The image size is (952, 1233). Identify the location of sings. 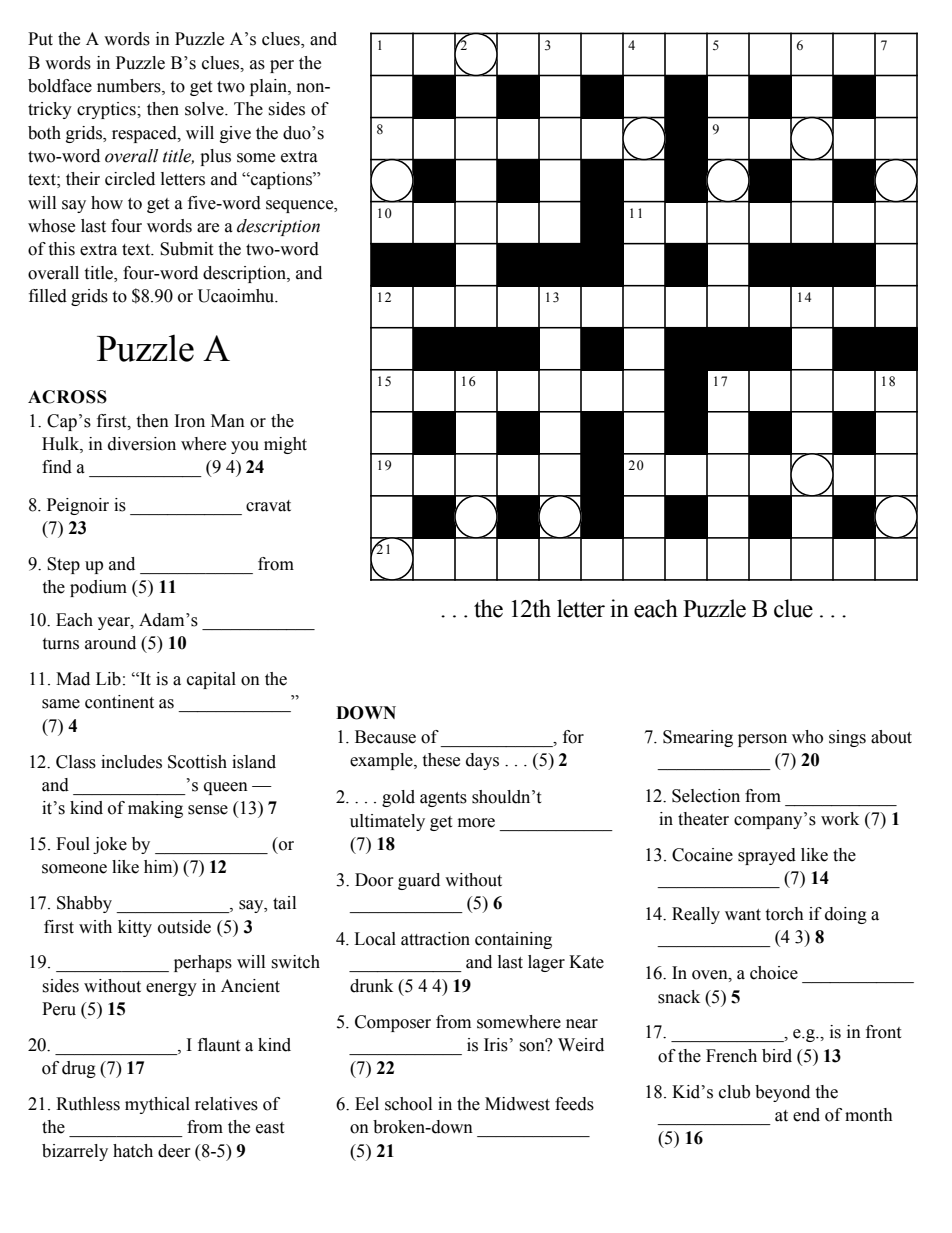
(847, 738).
